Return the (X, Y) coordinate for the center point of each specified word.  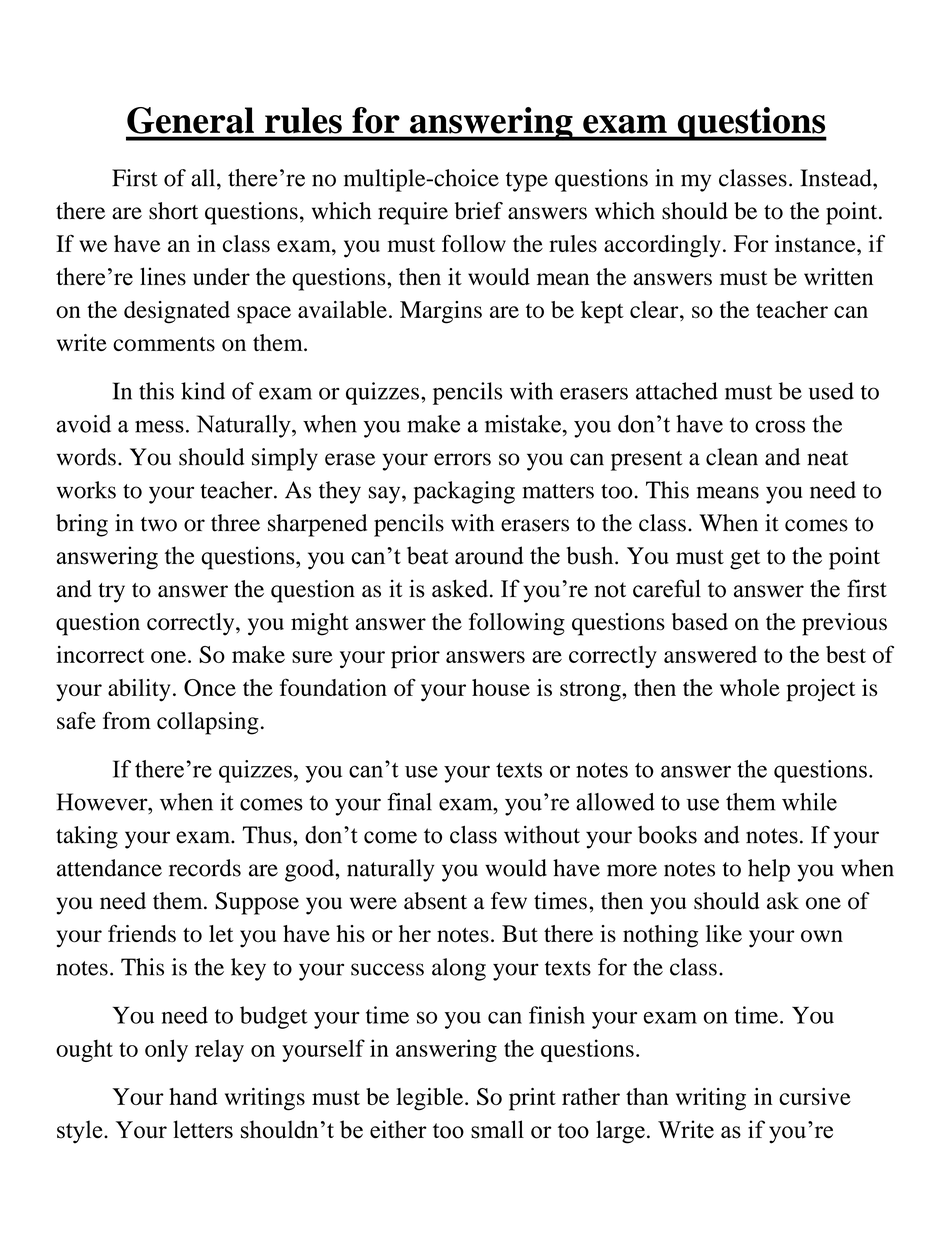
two (159, 524)
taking (87, 837)
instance (816, 244)
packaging (464, 492)
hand (193, 1096)
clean (732, 457)
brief (479, 211)
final (409, 802)
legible (431, 1099)
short (173, 211)
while (809, 802)
